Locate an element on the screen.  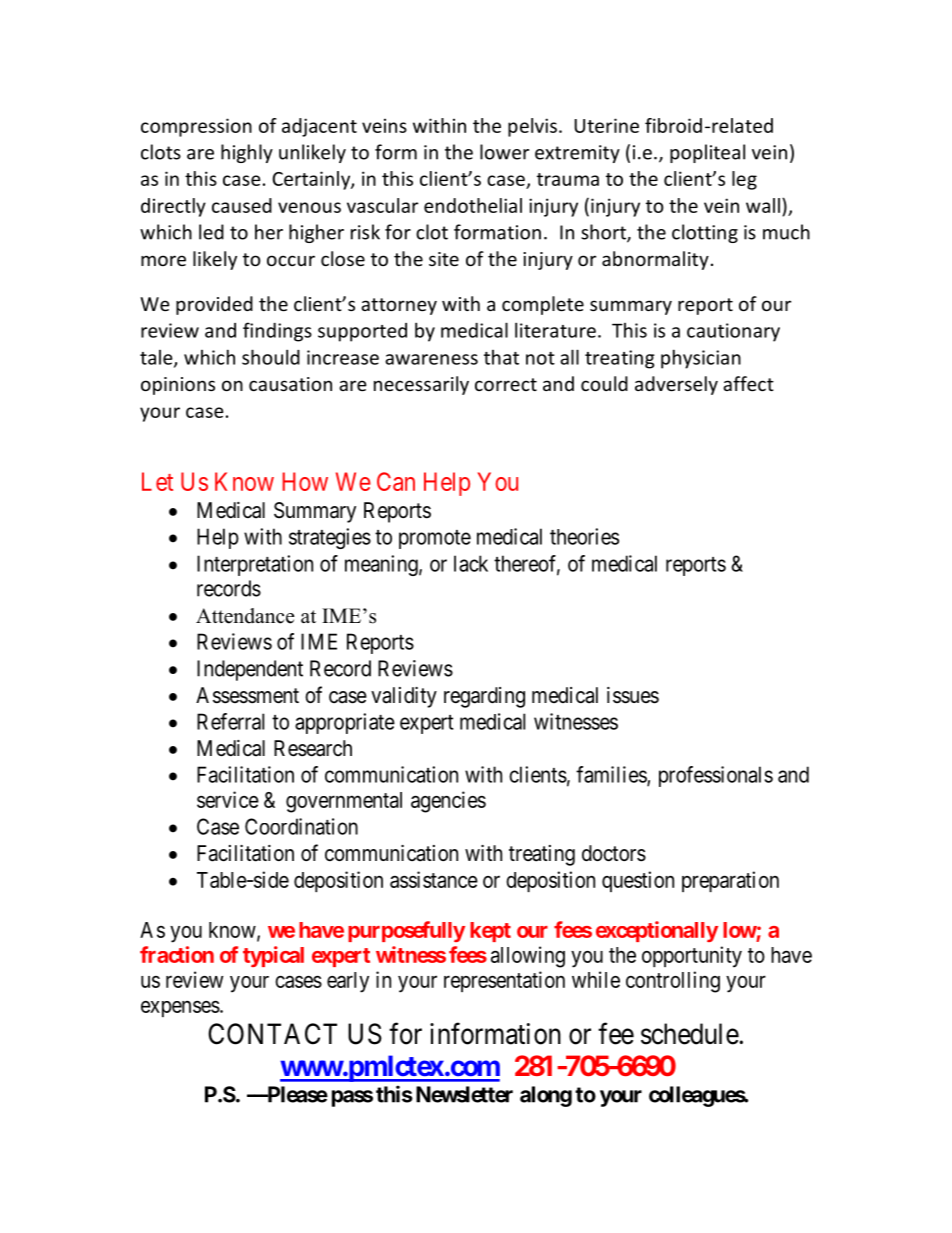
issues is located at coordinates (633, 695).
